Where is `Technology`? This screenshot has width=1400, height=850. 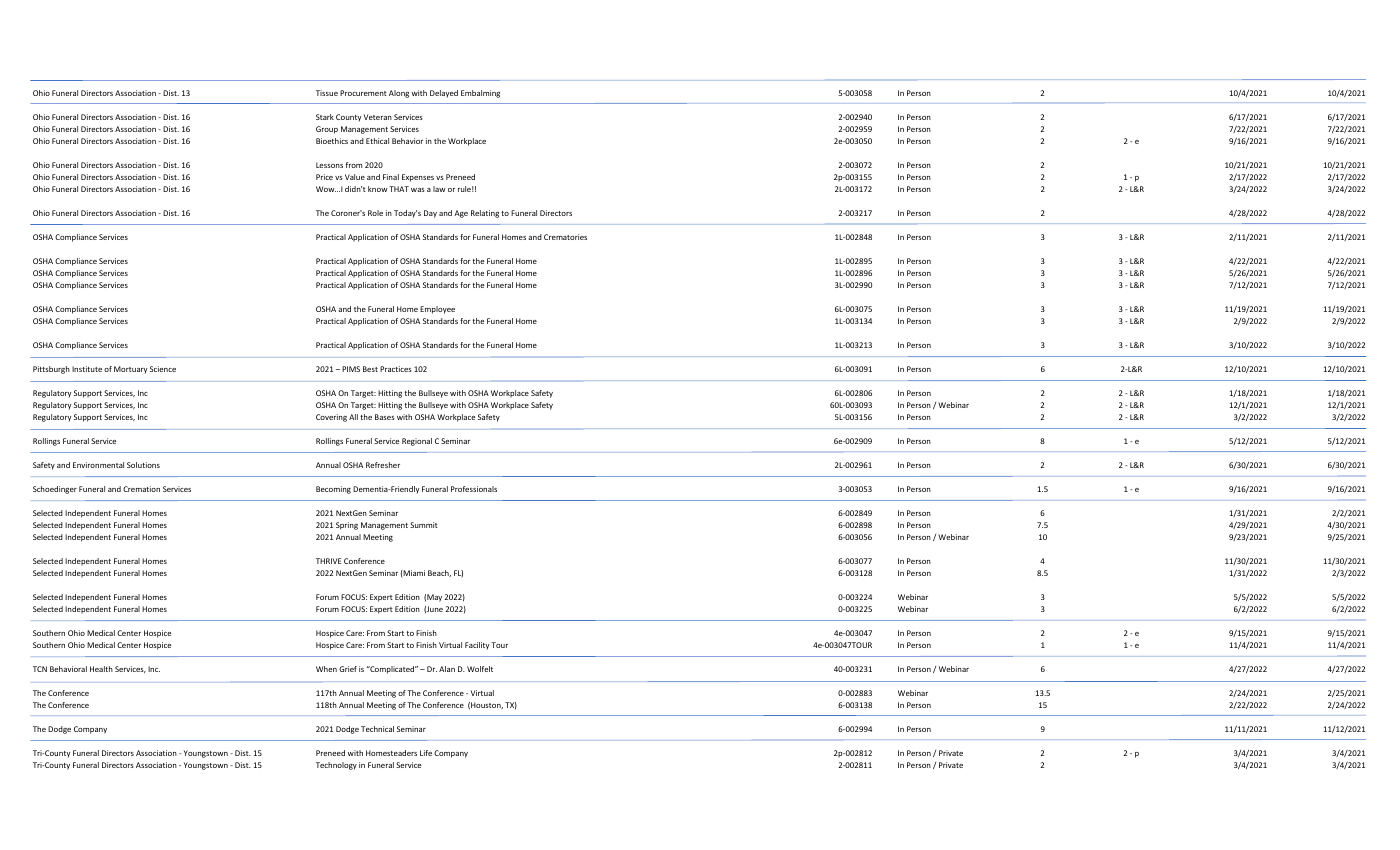
Technology is located at coordinates (336, 766).
